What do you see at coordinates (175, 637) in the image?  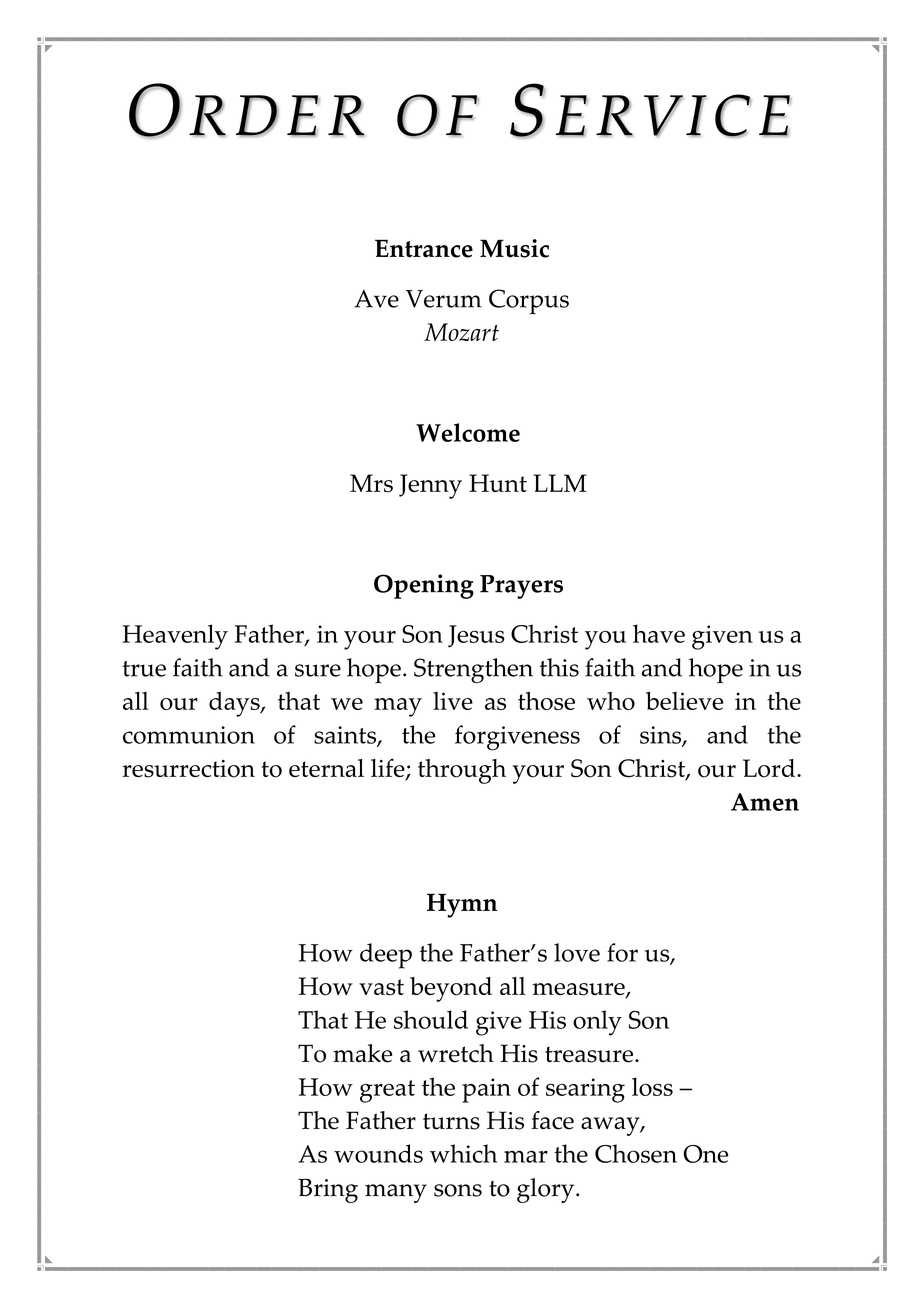 I see `Heavenly` at bounding box center [175, 637].
